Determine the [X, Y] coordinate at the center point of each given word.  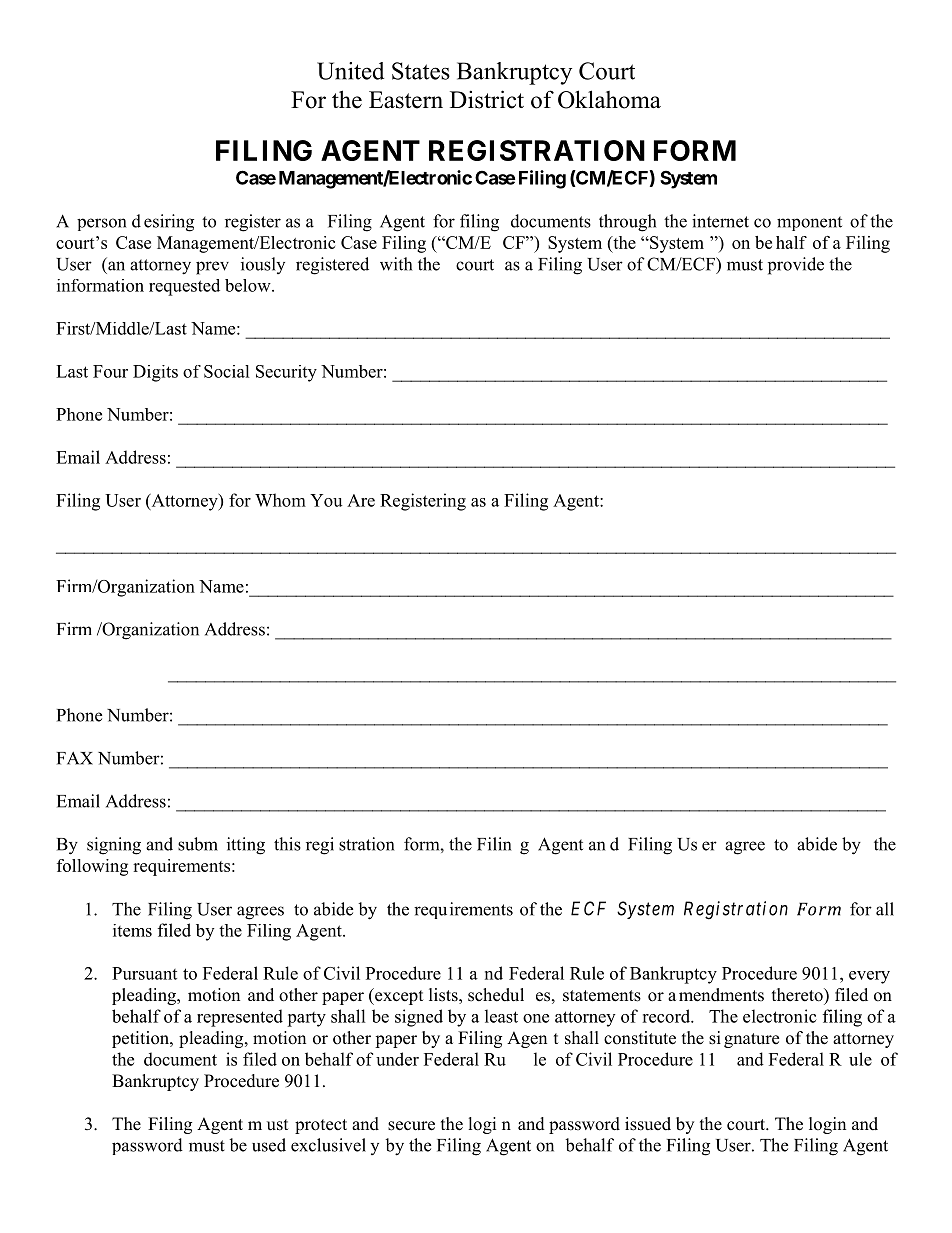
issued [648, 1124]
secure [411, 1126]
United [350, 71]
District [487, 99]
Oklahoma [609, 99]
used [269, 1145]
